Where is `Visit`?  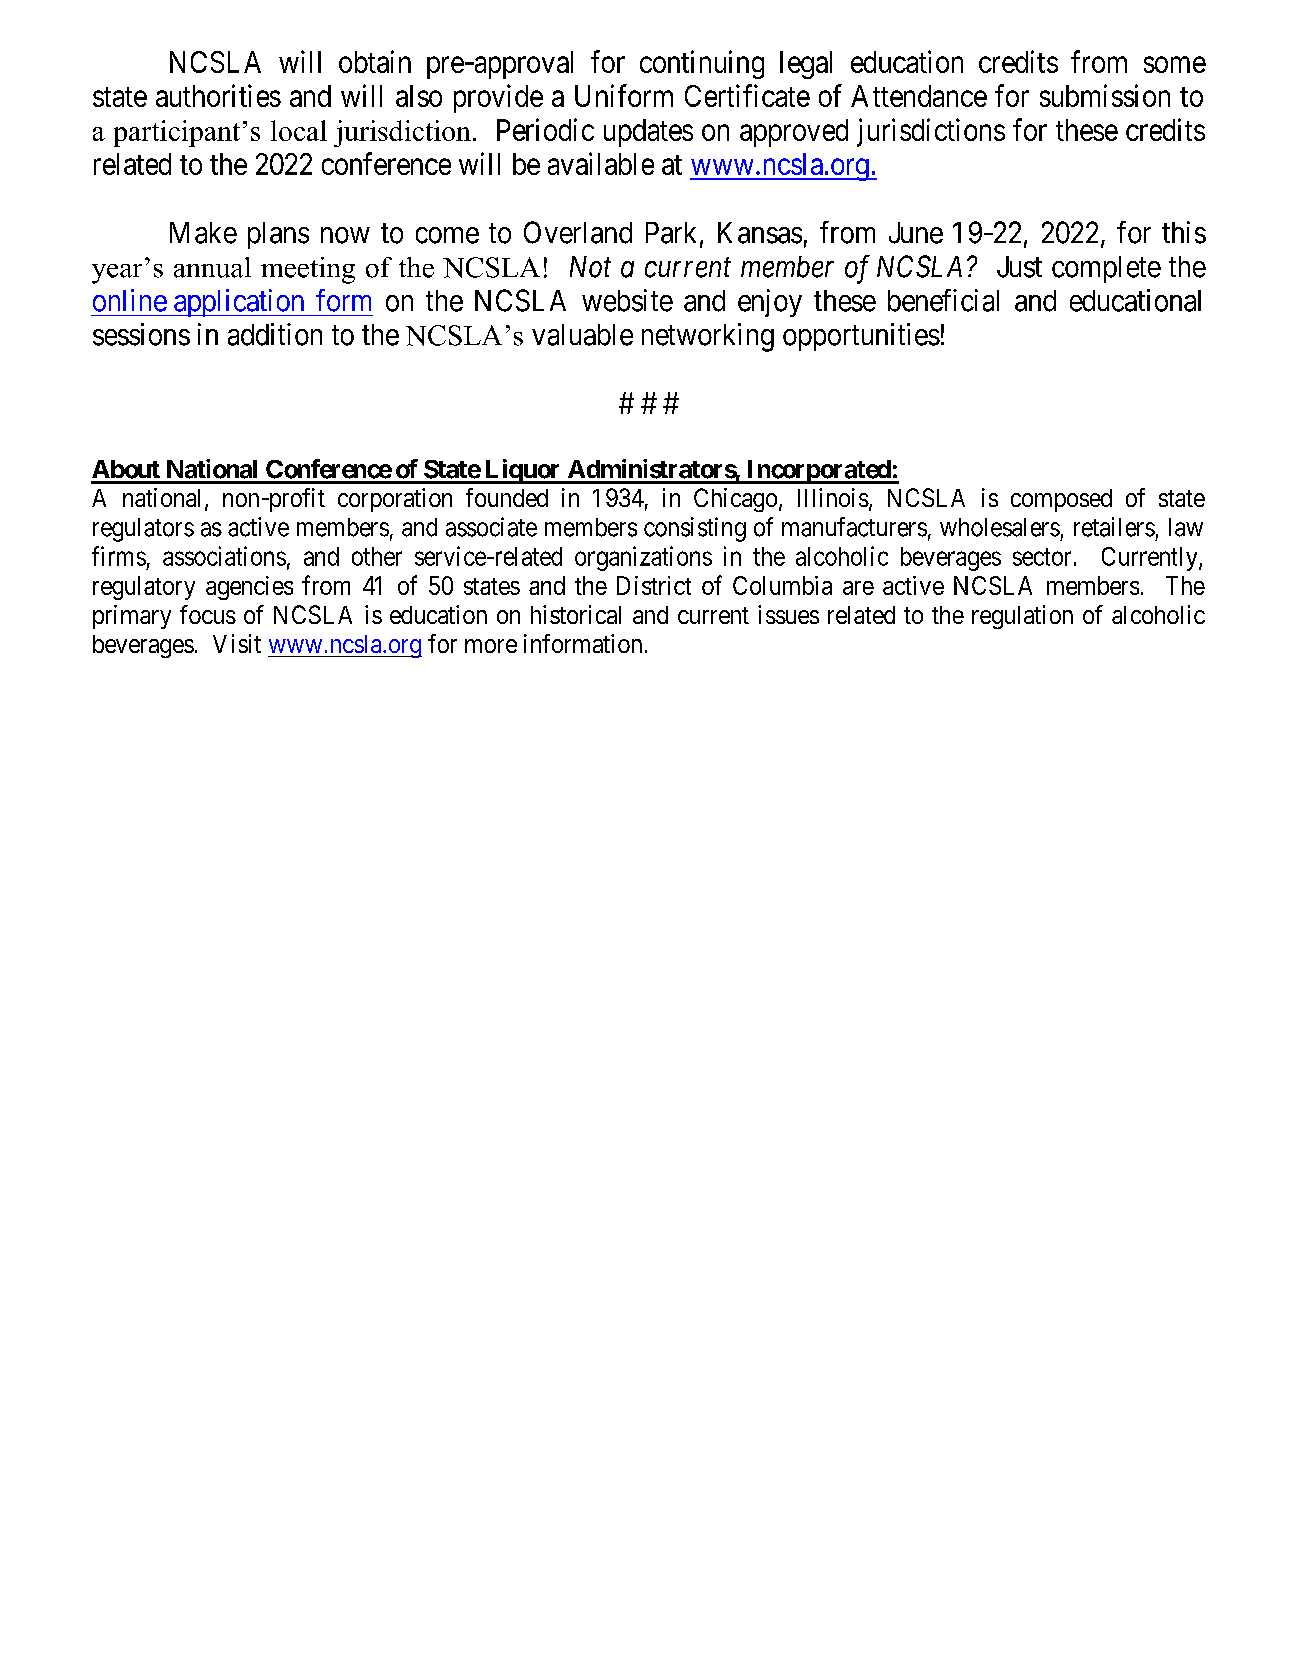 Visit is located at coordinates (237, 643).
